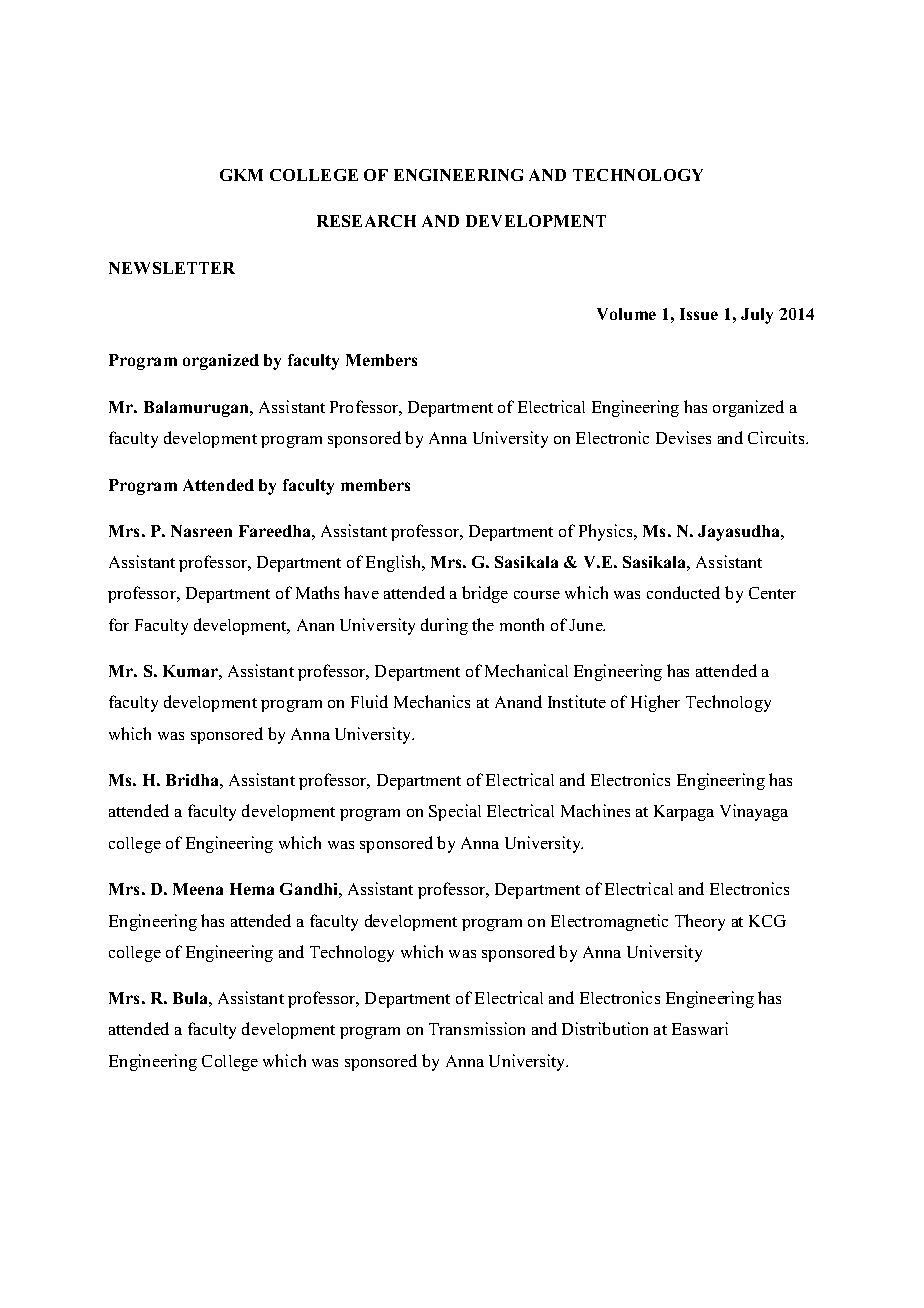  Describe the element at coordinates (444, 626) in the screenshot. I see `during` at that location.
